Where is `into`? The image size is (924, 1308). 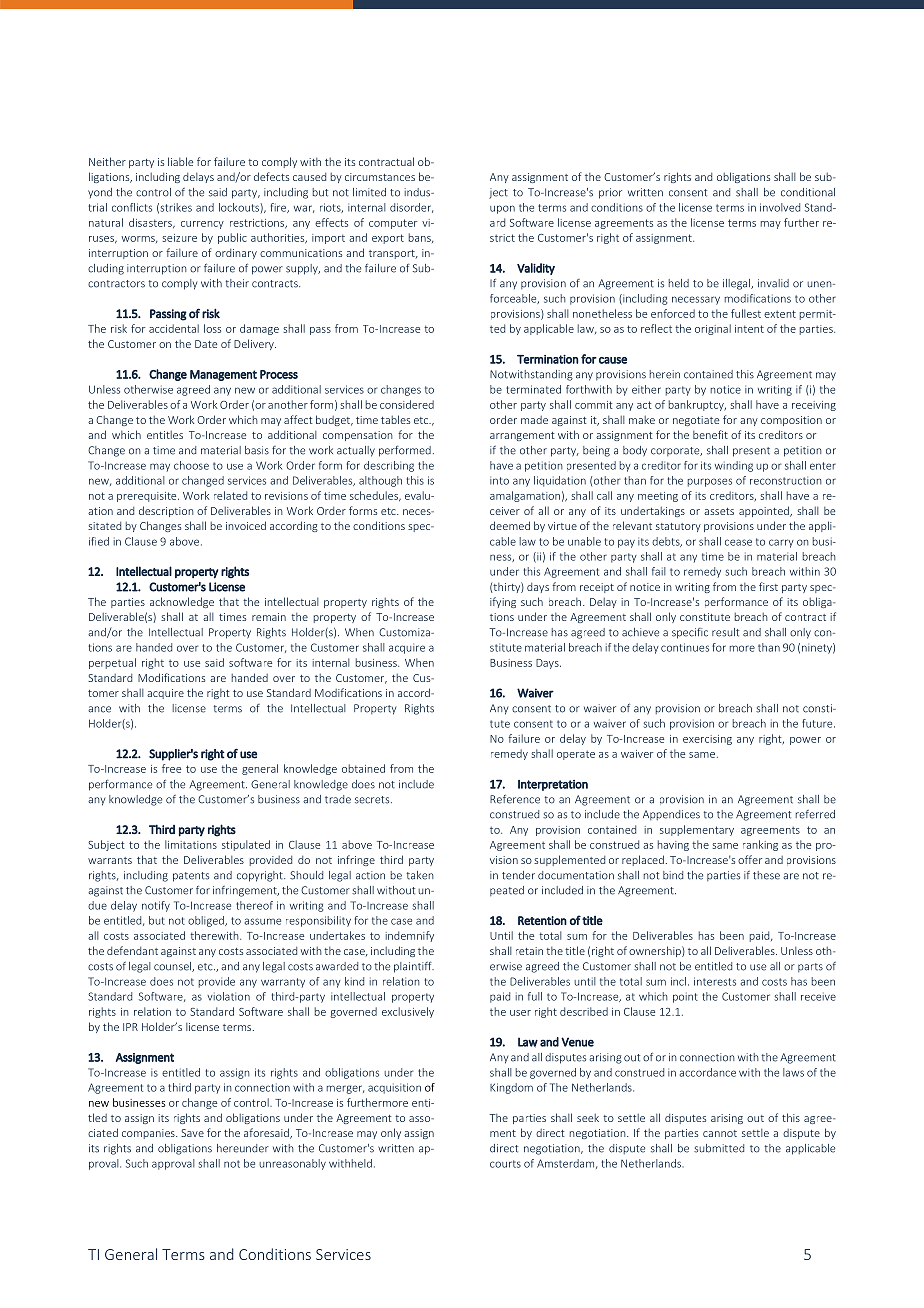
into is located at coordinates (499, 481).
